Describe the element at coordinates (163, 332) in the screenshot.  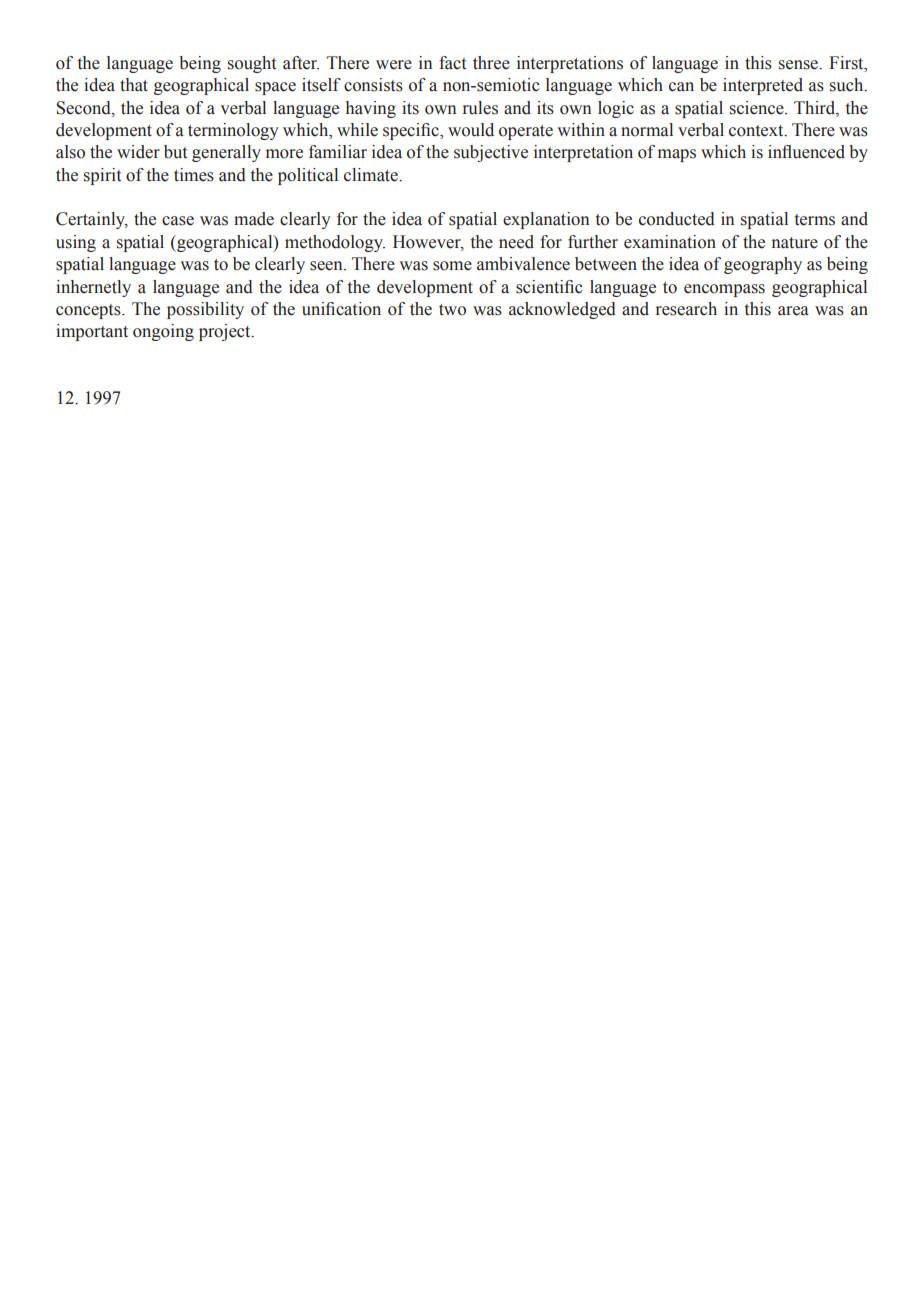
I see `ongoing` at that location.
